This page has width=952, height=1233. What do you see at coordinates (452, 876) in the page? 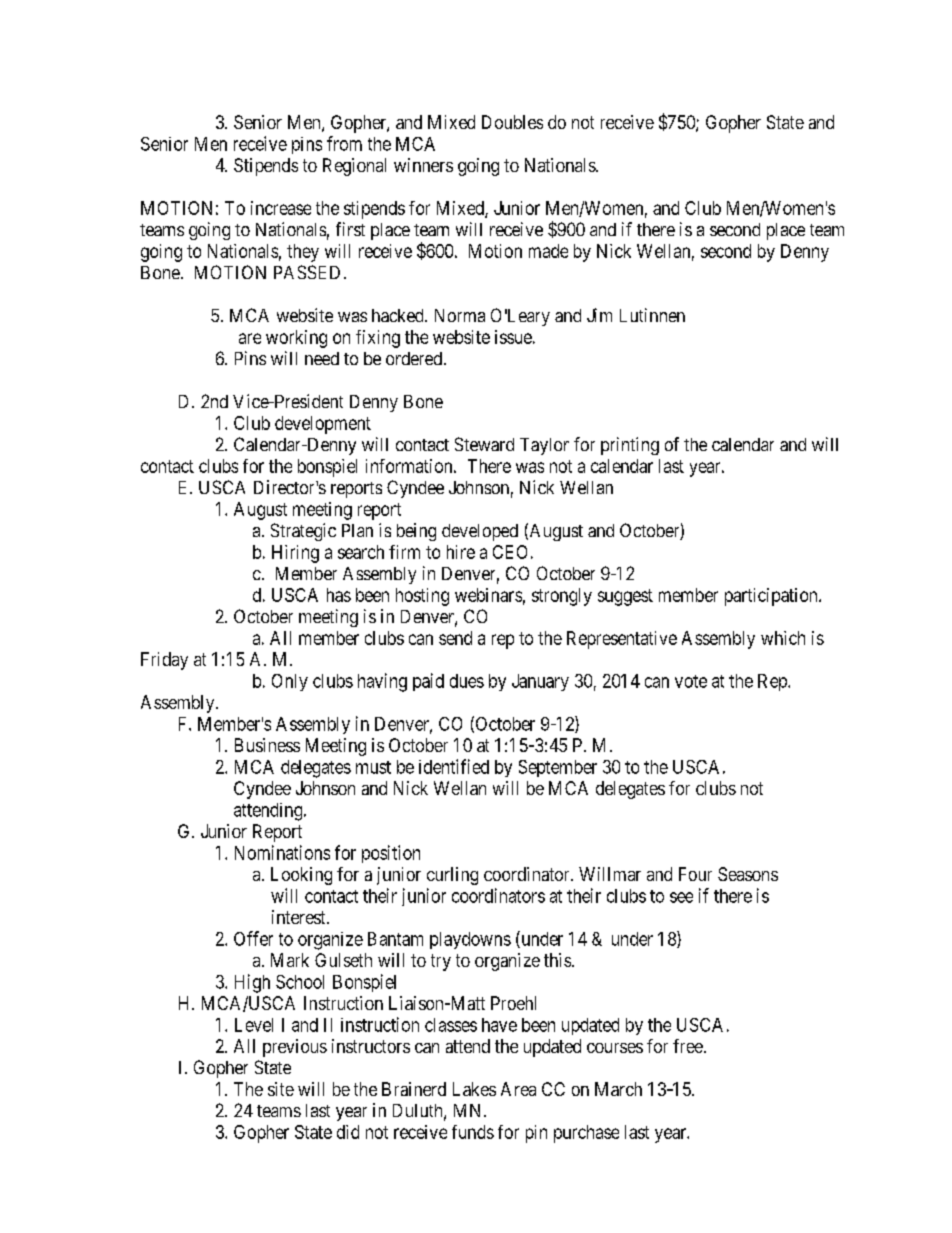
I see `curling` at bounding box center [452, 876].
